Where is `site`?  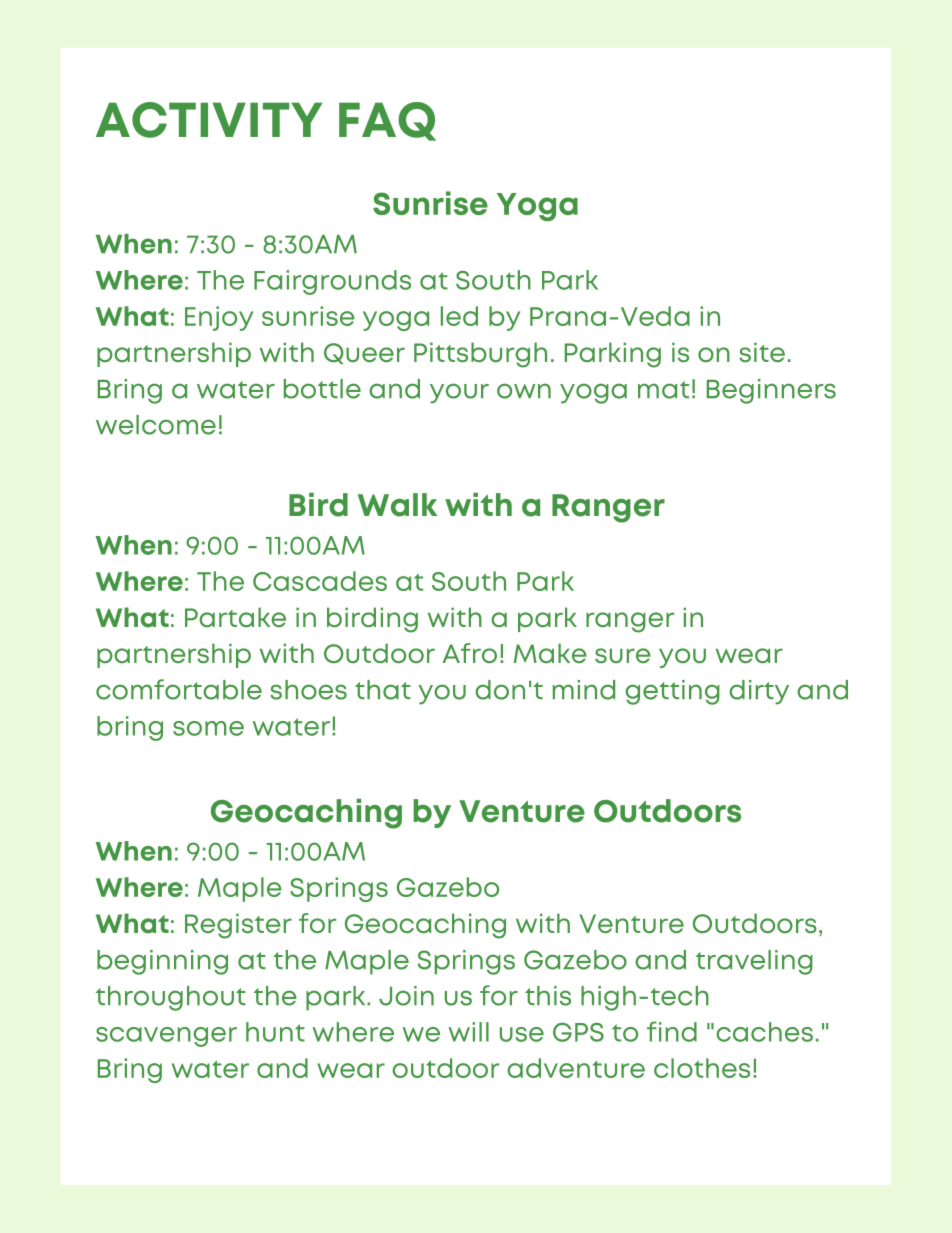
site is located at coordinates (762, 352).
